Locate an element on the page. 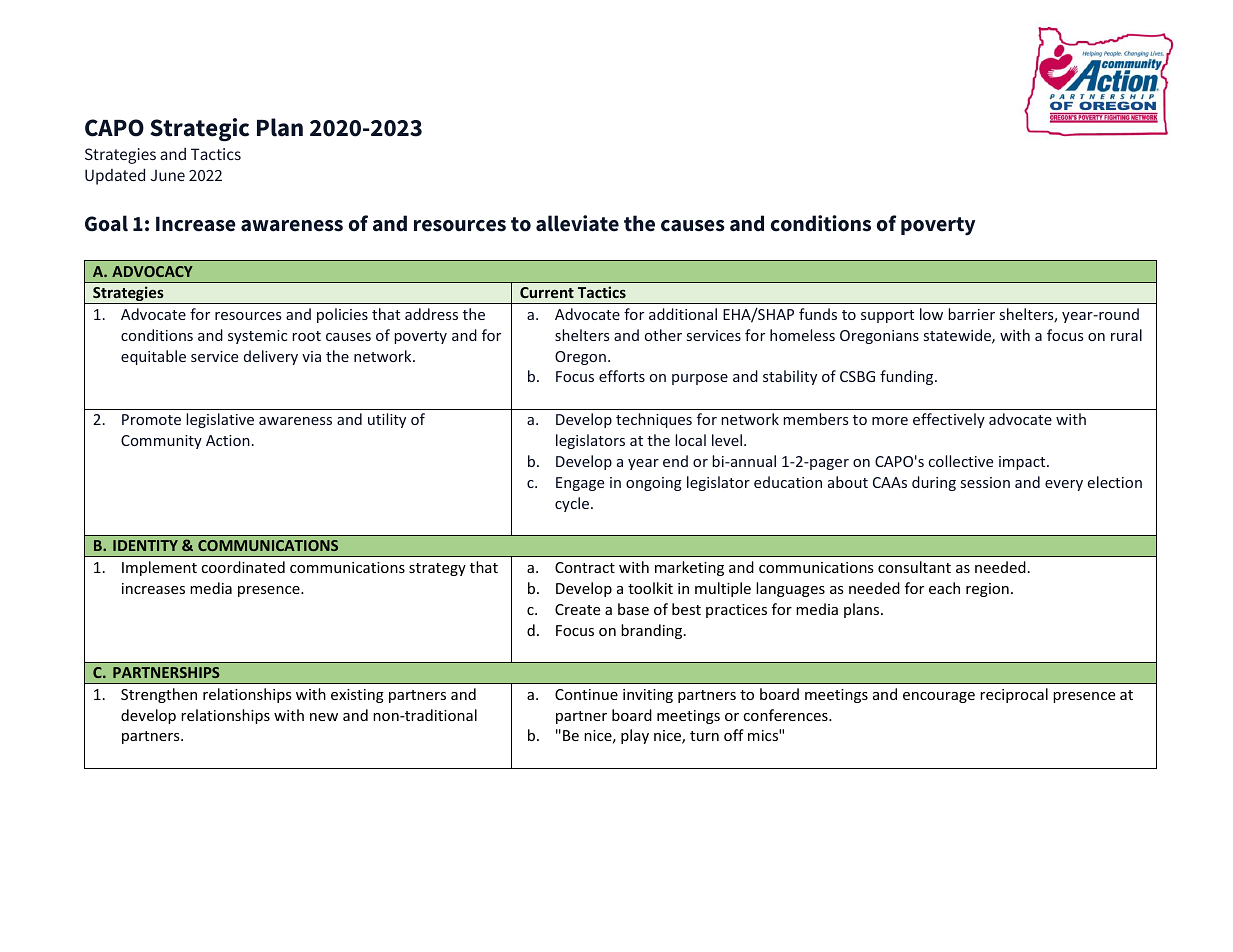  barrier is located at coordinates (971, 314).
